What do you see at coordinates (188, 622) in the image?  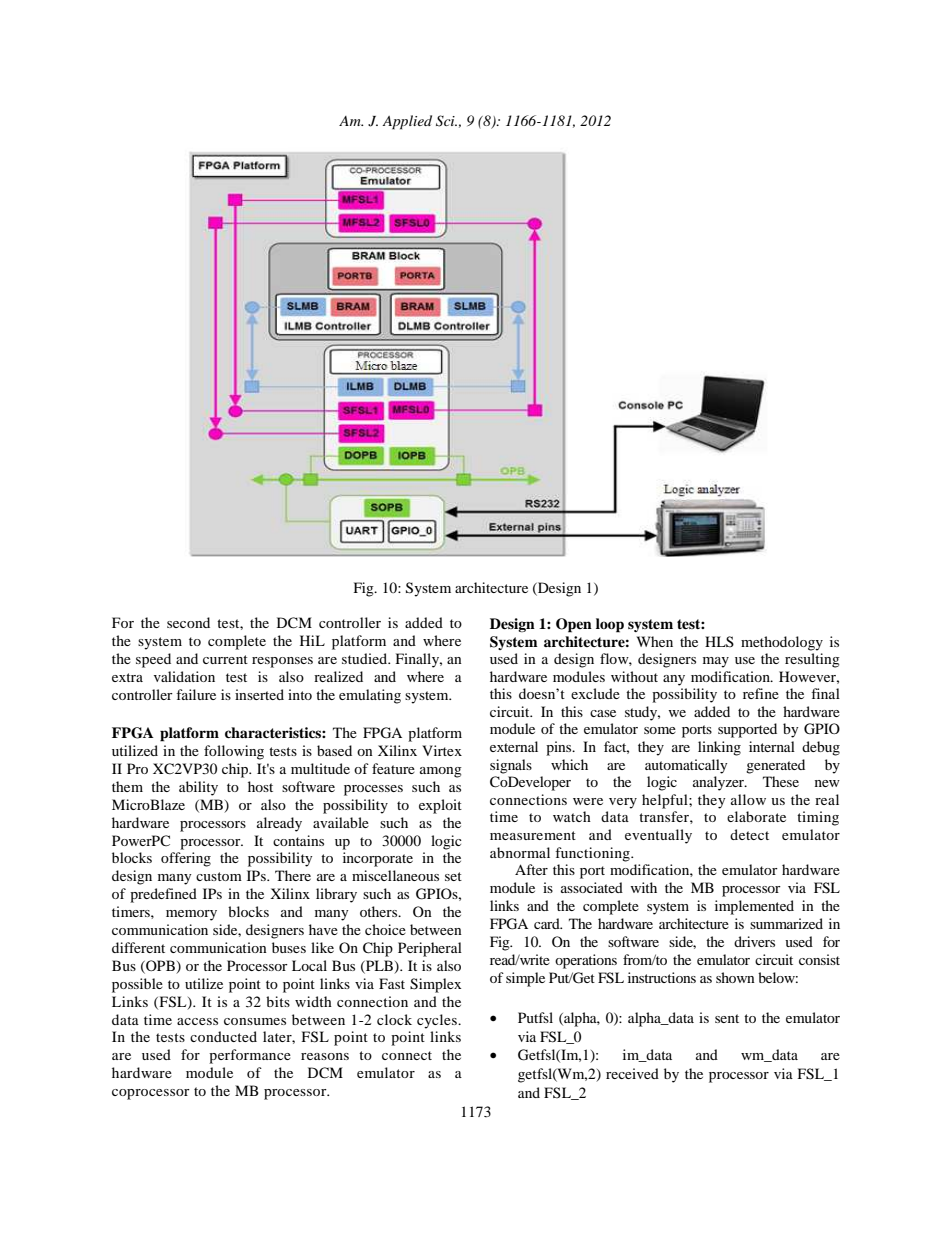 I see `second` at bounding box center [188, 622].
